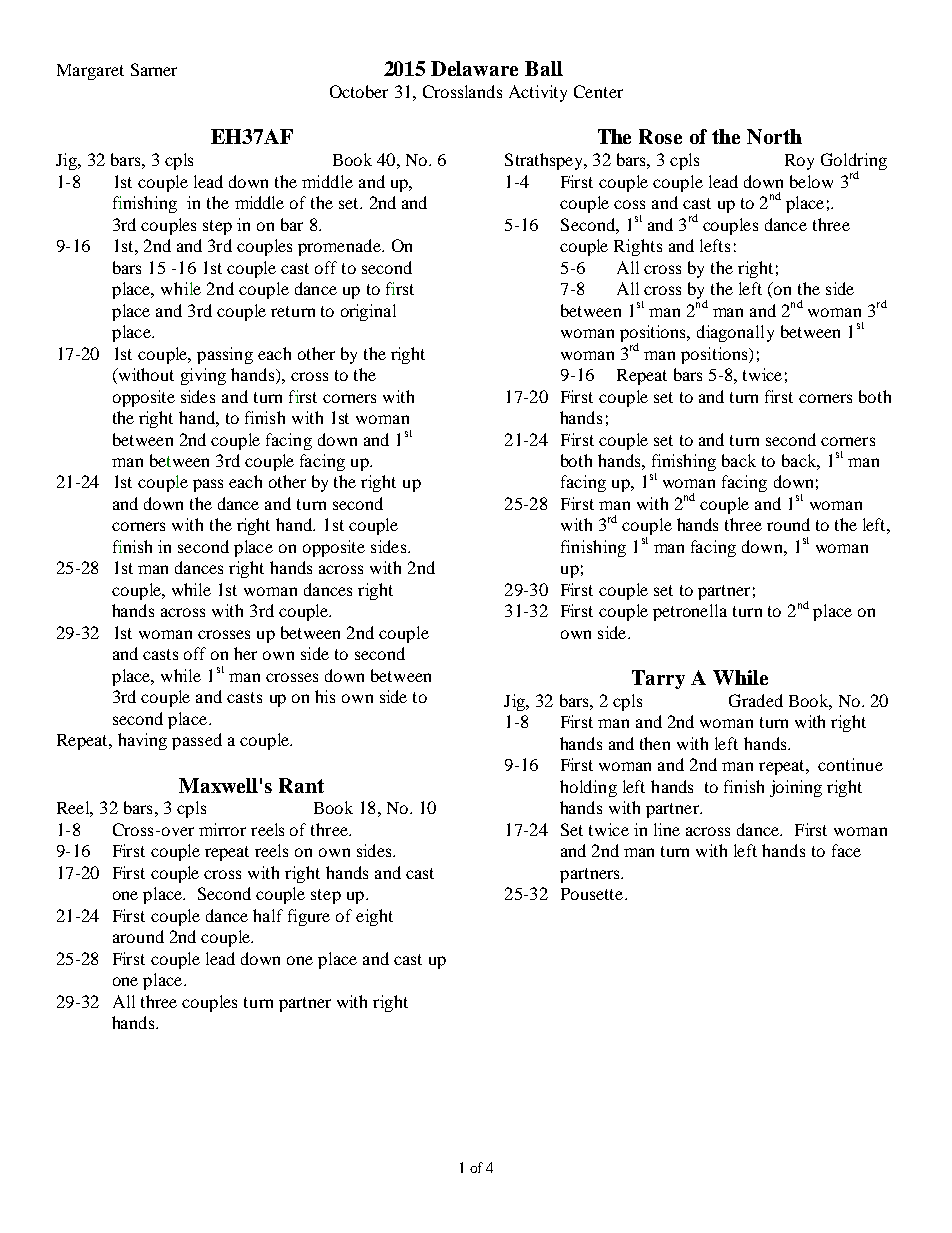  I want to click on eight, so click(374, 917).
